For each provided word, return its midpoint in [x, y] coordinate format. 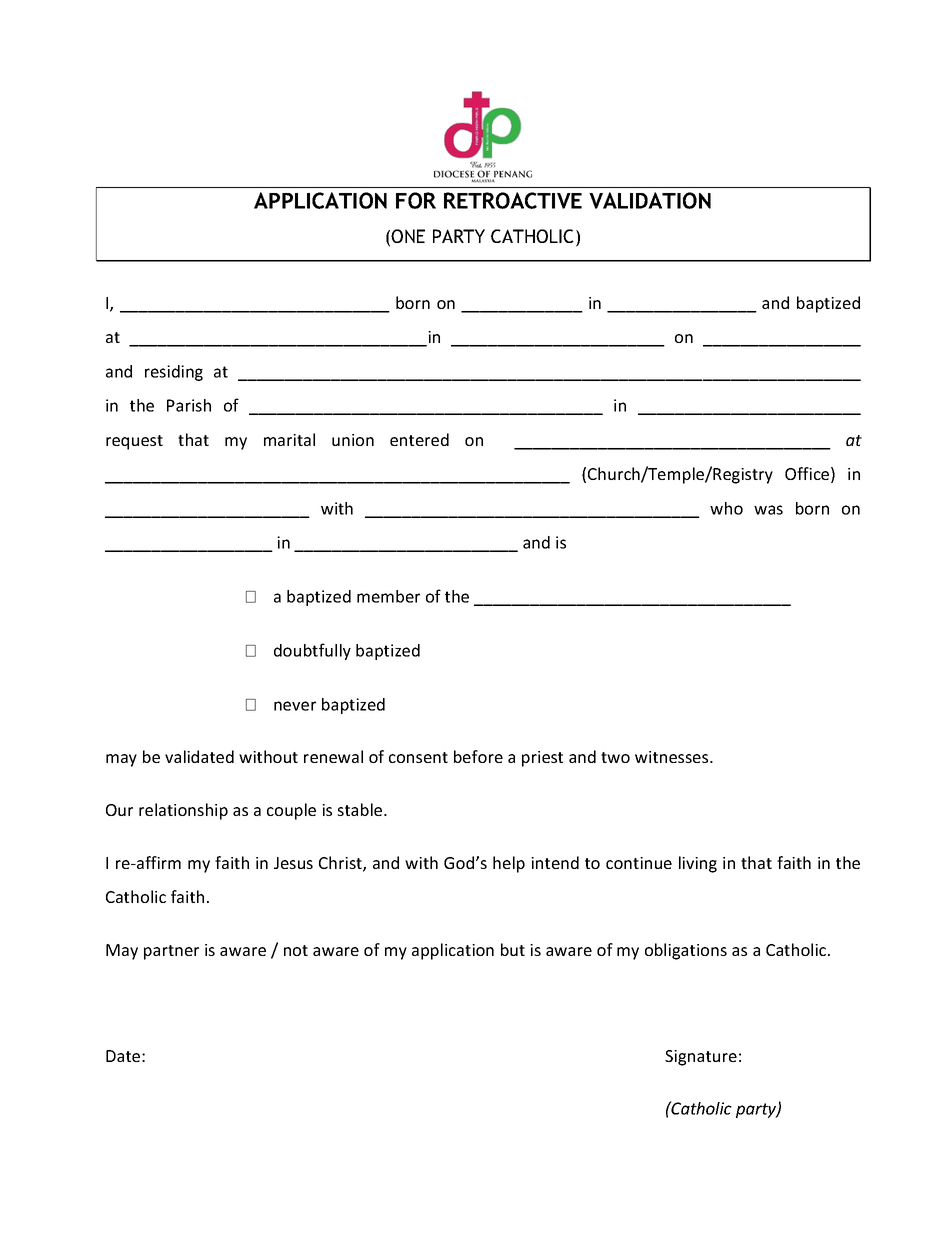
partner [171, 952]
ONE [408, 236]
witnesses [673, 757]
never [295, 706]
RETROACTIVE [513, 200]
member [388, 596]
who [726, 508]
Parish [189, 405]
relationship [183, 811]
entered [419, 439]
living [698, 864]
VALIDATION [650, 200]
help [509, 864]
